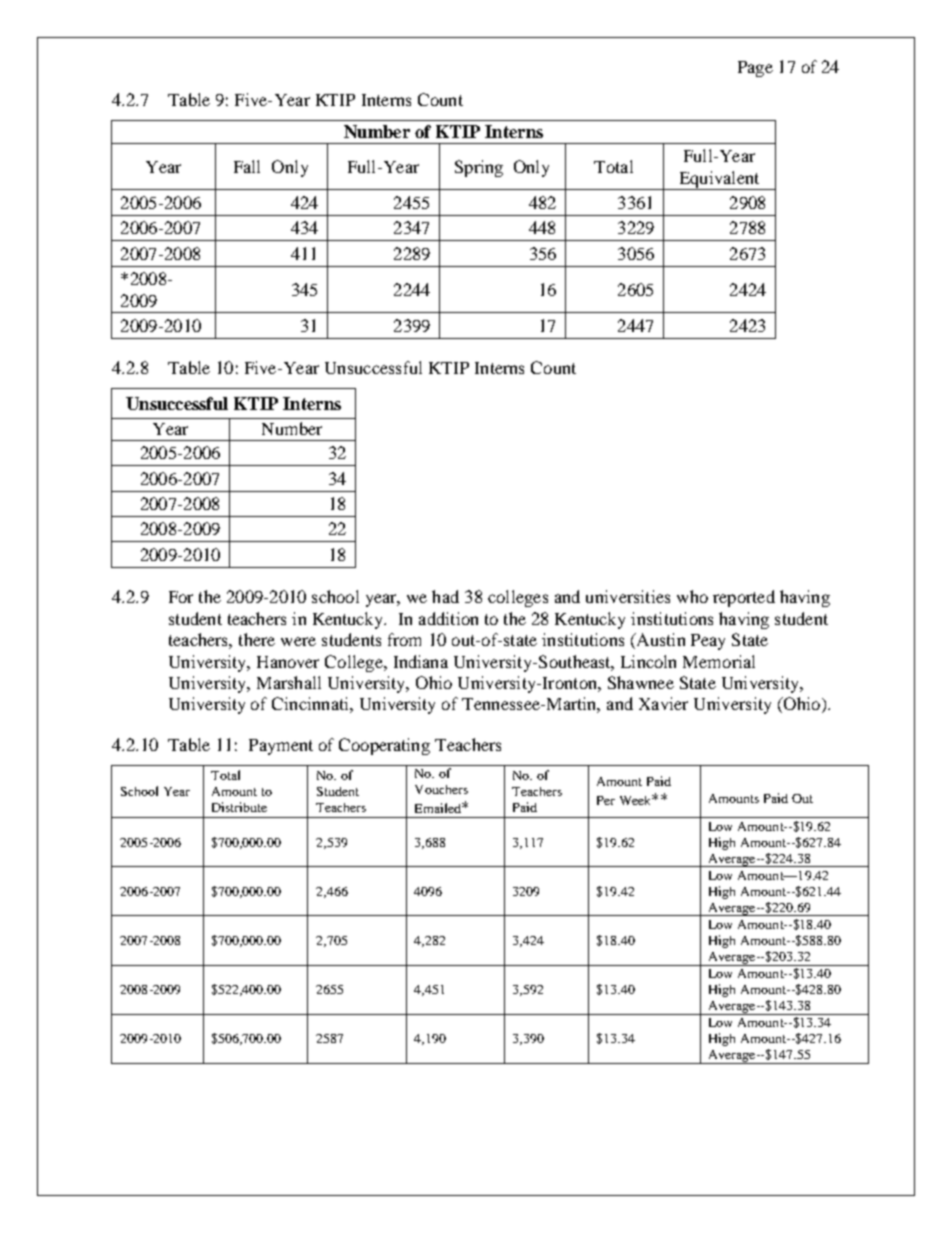 The image size is (952, 1233). Describe the element at coordinates (441, 789) in the page. I see `Vouchers` at that location.
